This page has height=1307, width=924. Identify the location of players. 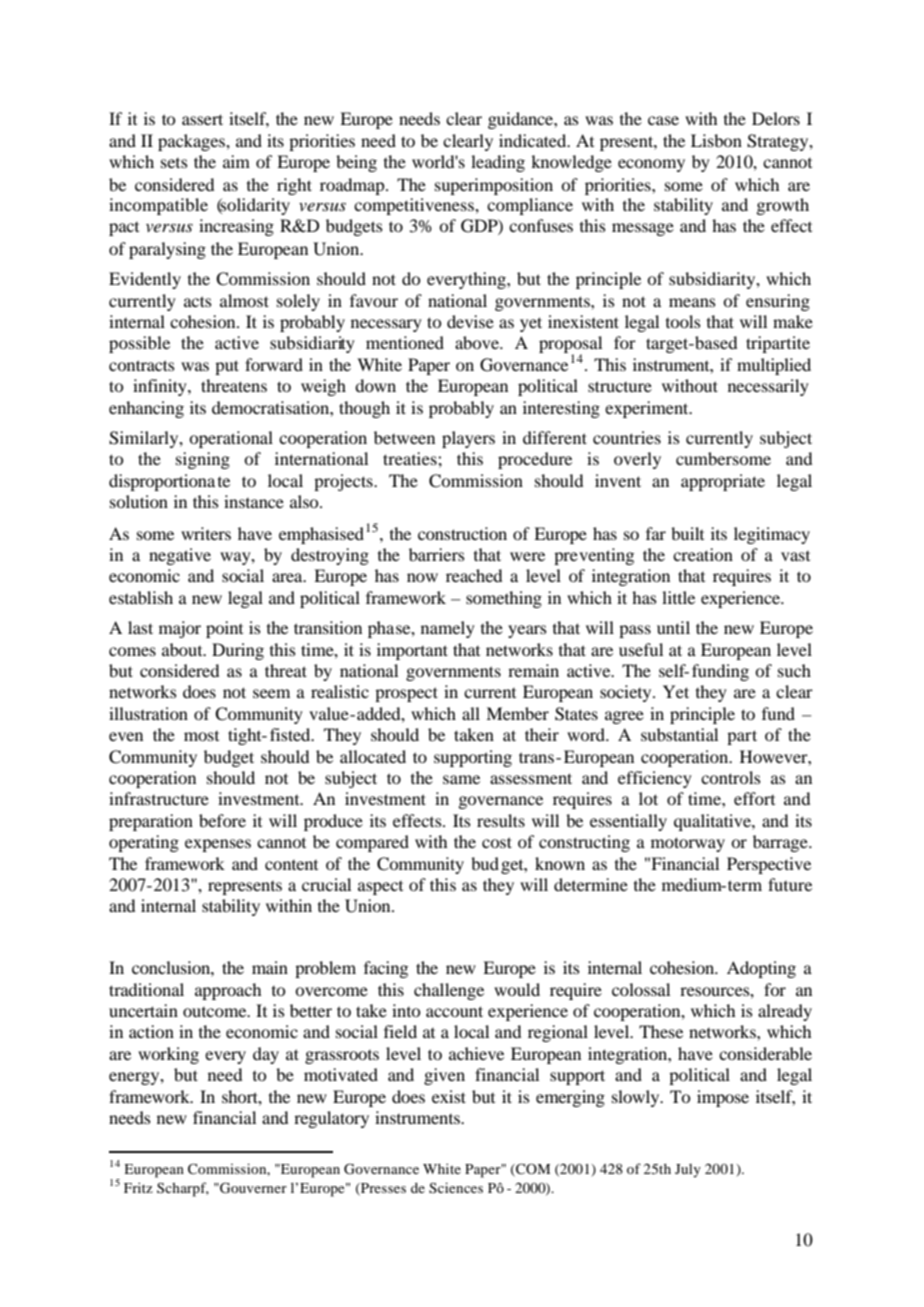
(468, 439).
